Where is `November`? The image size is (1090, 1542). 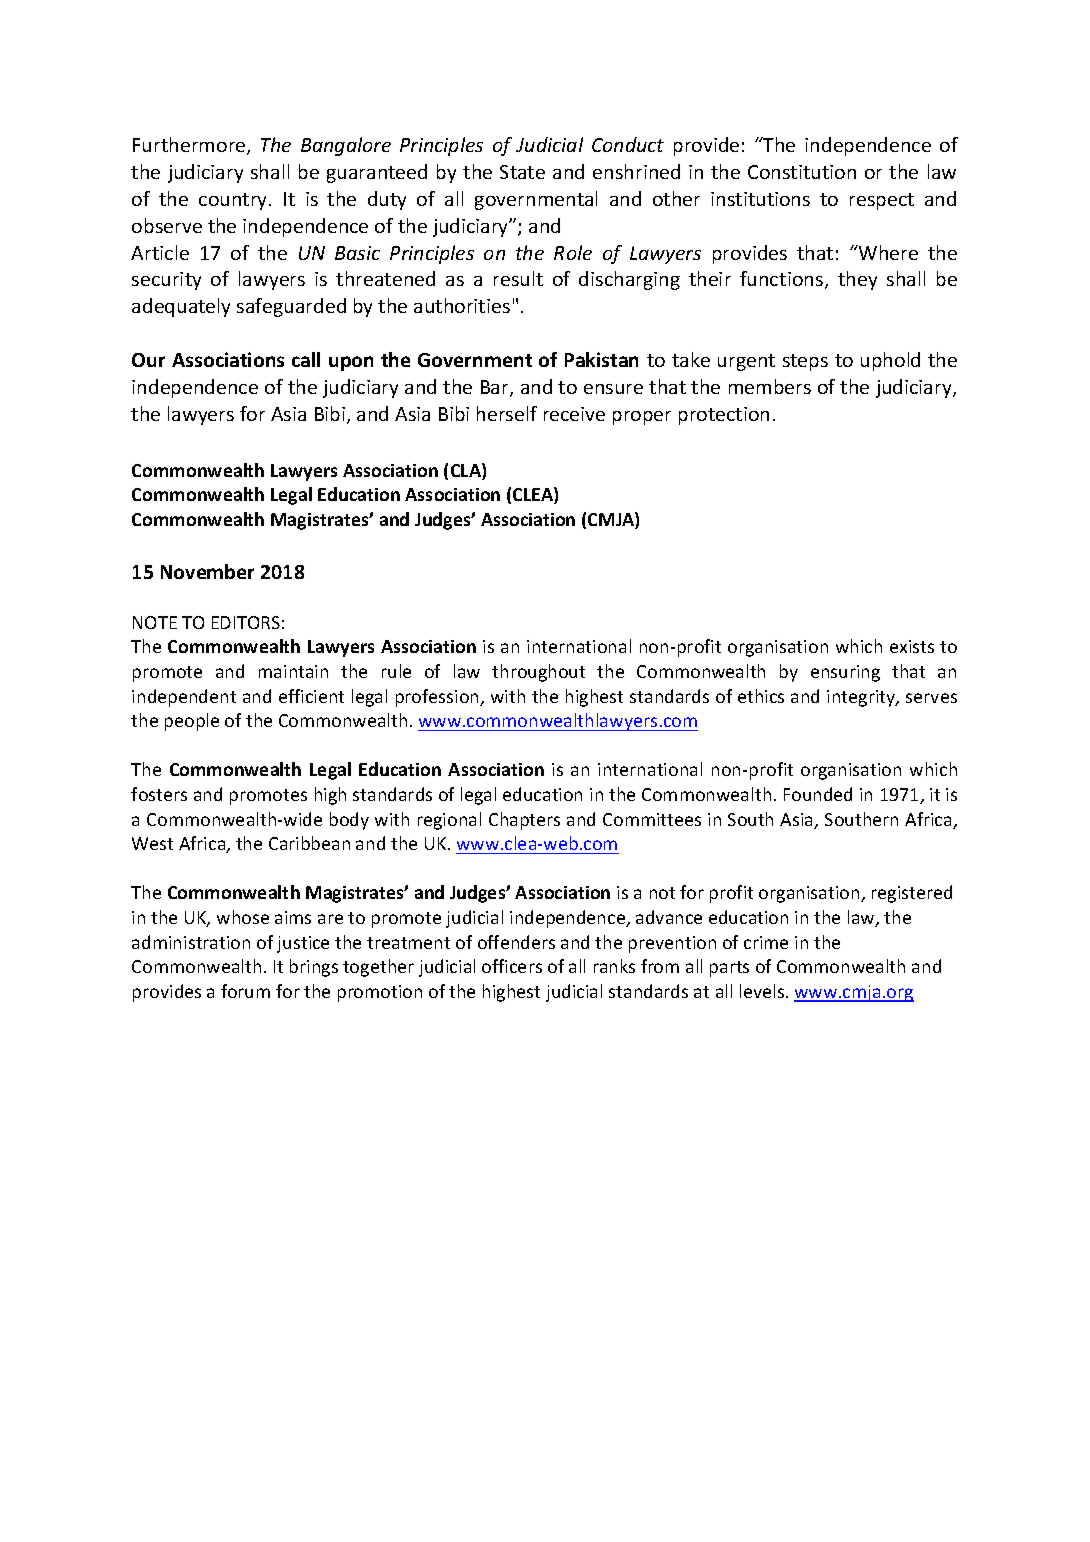 November is located at coordinates (207, 571).
